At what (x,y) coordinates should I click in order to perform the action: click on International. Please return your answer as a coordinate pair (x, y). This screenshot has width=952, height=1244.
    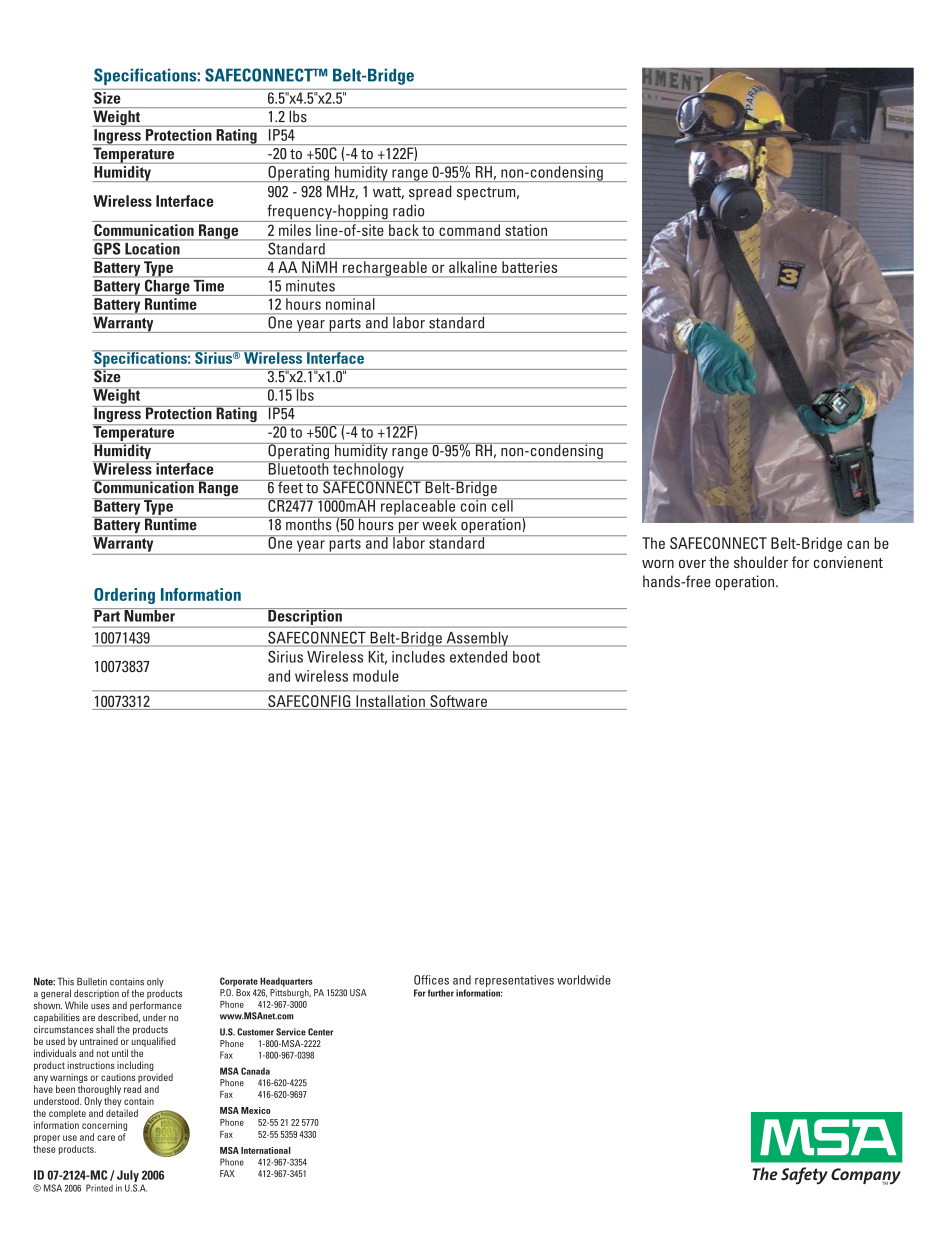
    Looking at the image, I should click on (266, 1150).
